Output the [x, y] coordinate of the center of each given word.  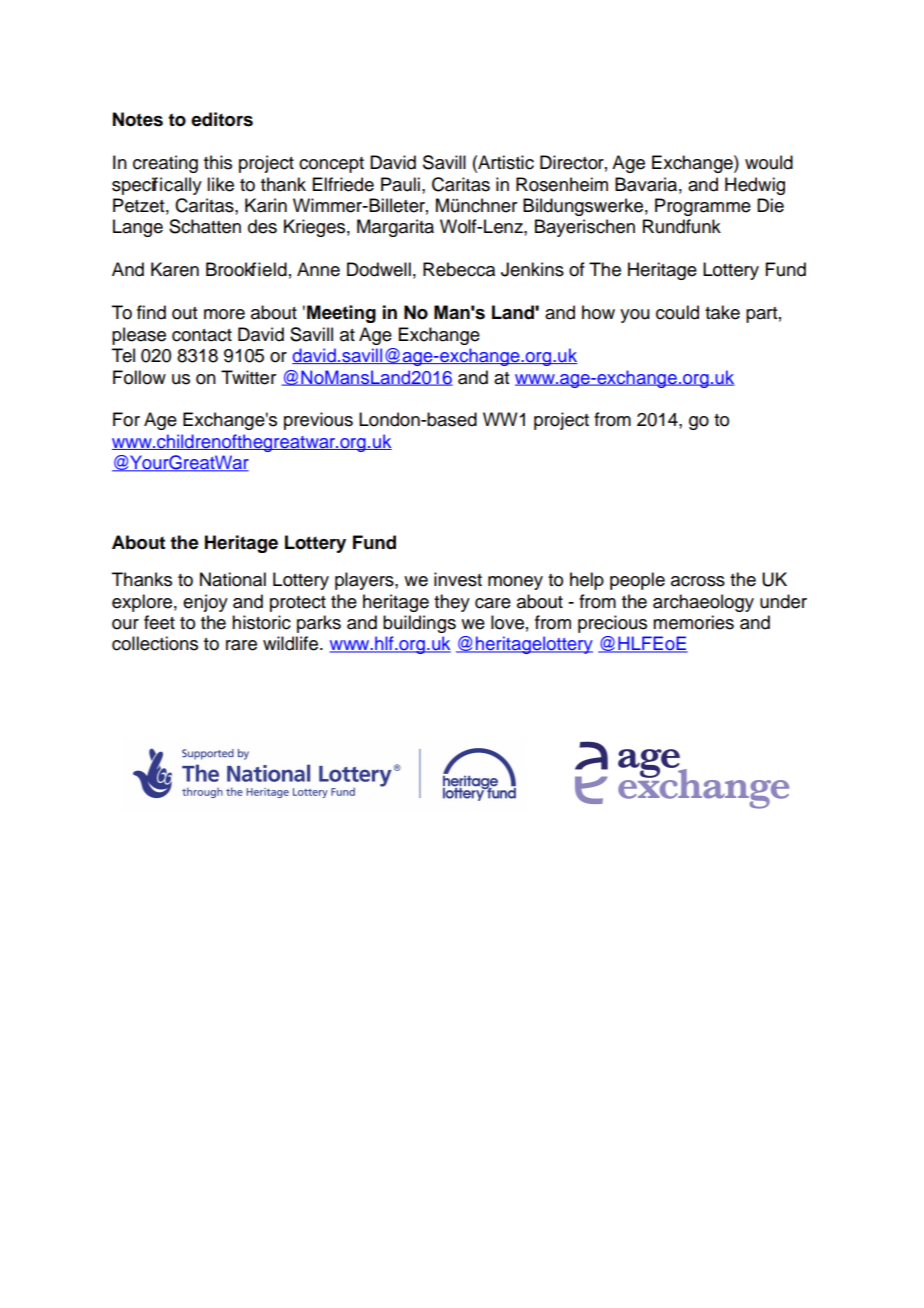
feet [159, 622]
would [769, 162]
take [722, 312]
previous [318, 421]
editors [222, 119]
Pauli [400, 184]
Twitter [248, 377]
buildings [419, 624]
